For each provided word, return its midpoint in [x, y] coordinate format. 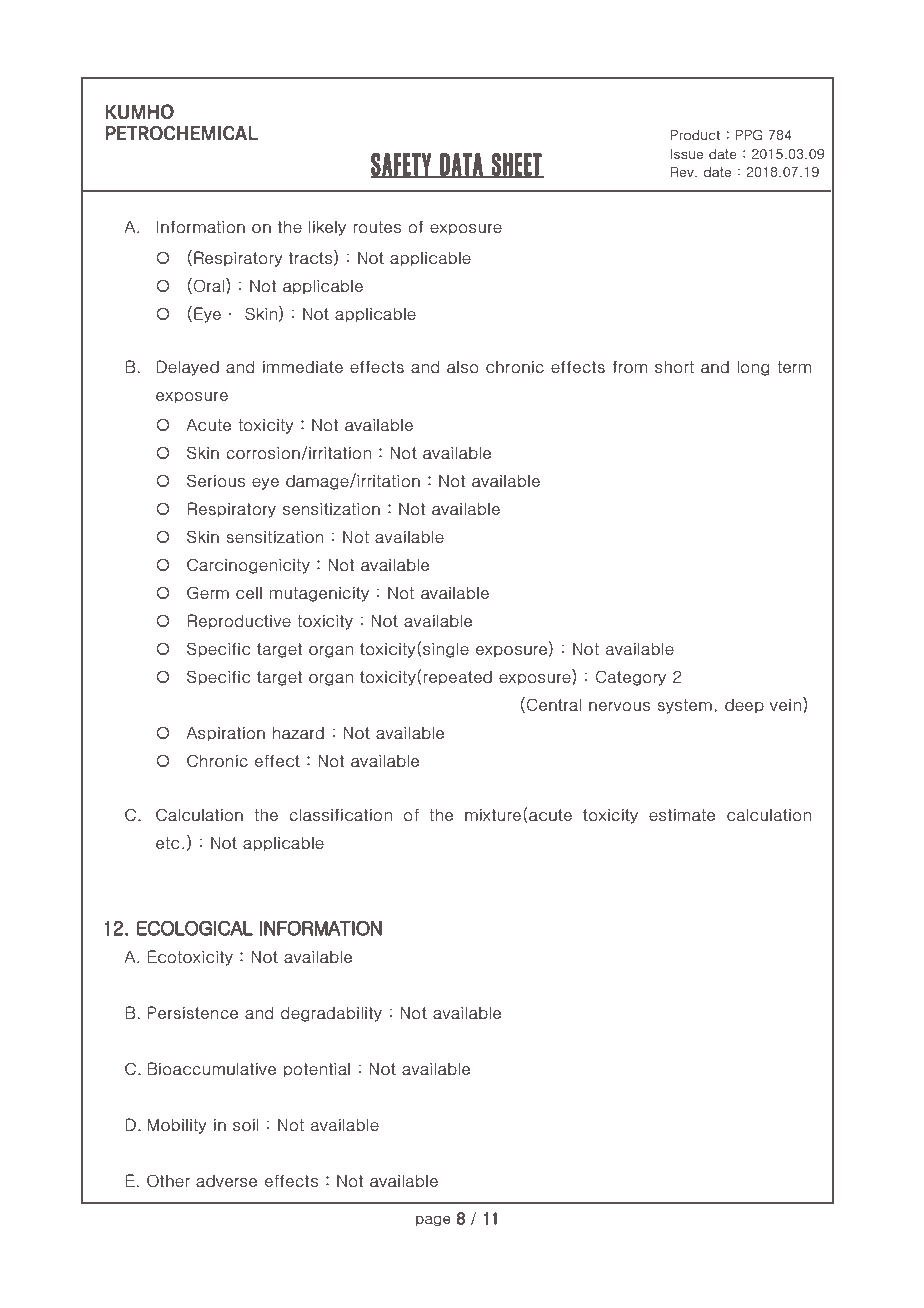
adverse [226, 1181]
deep [744, 706]
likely [327, 228]
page [433, 1221]
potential [317, 1070]
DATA [461, 165]
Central [554, 704]
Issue [687, 154]
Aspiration [225, 734]
